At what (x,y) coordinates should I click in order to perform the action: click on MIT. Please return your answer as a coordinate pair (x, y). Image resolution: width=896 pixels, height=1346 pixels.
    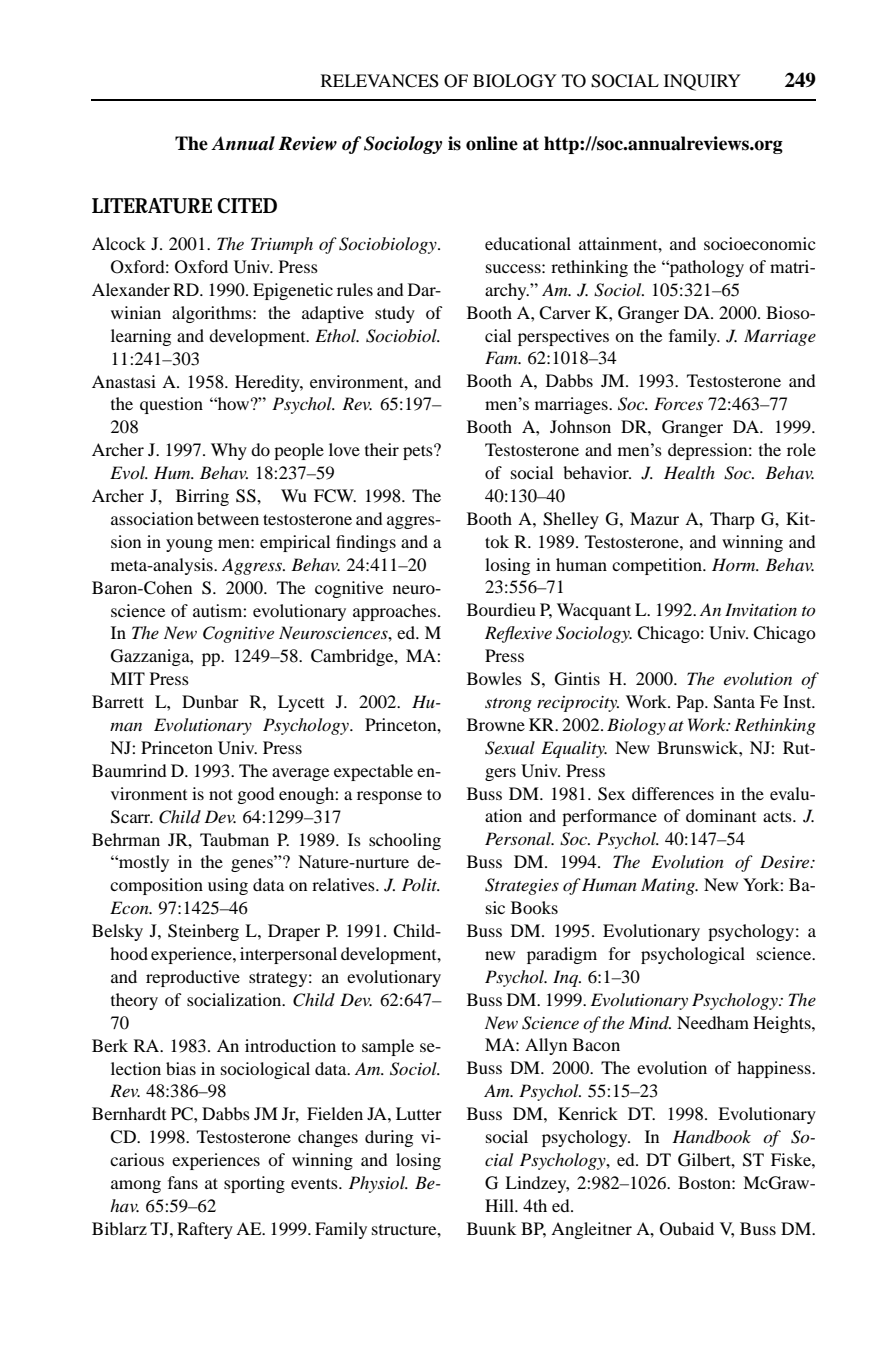
    Looking at the image, I should click on (127, 678).
